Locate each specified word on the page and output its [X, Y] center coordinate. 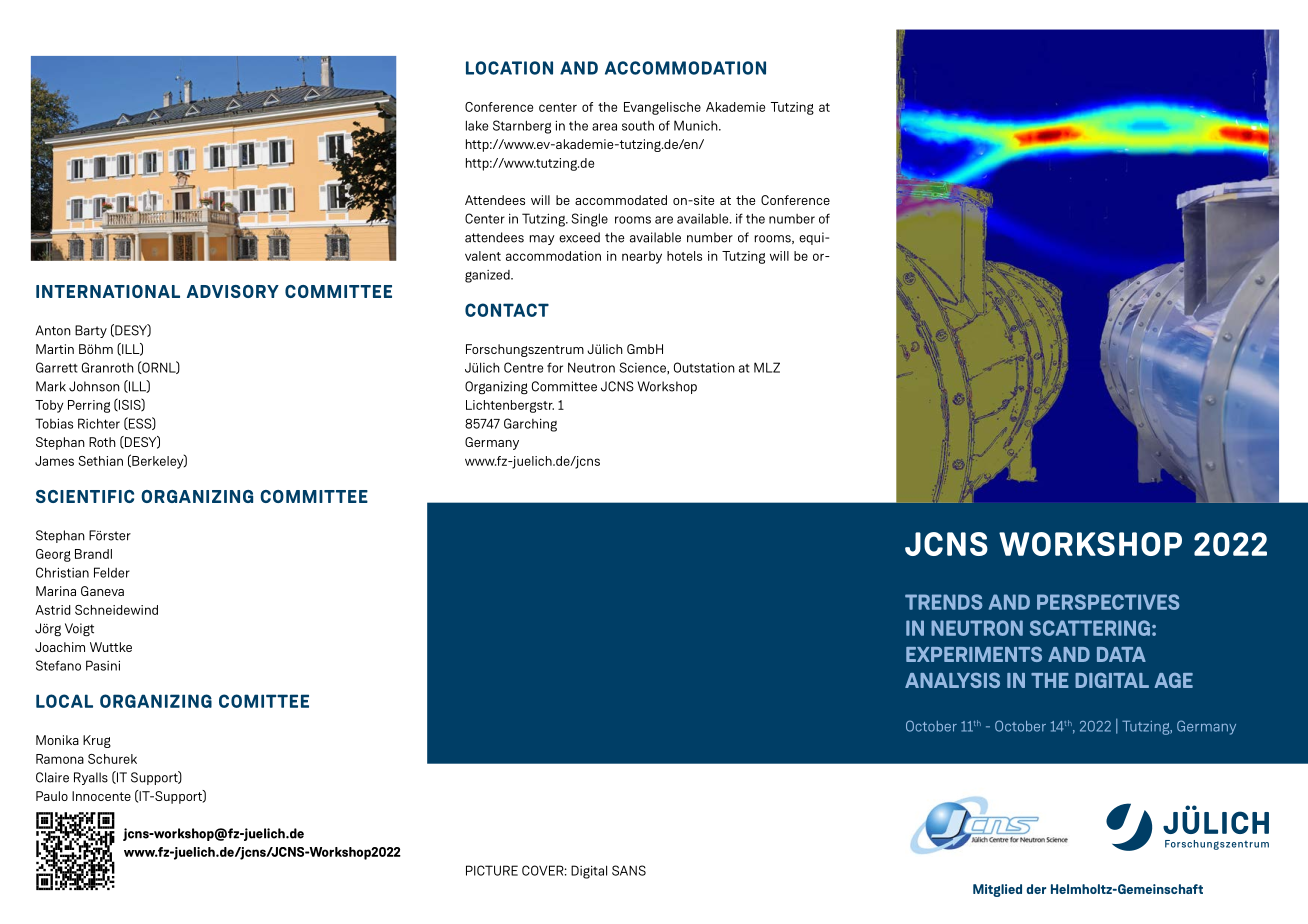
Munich [697, 125]
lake [477, 125]
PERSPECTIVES [1108, 602]
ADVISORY [233, 291]
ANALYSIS [952, 680]
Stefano [58, 665]
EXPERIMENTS [974, 654]
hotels [684, 256]
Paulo [52, 796]
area [604, 127]
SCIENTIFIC [85, 496]
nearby [642, 257]
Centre [523, 367]
